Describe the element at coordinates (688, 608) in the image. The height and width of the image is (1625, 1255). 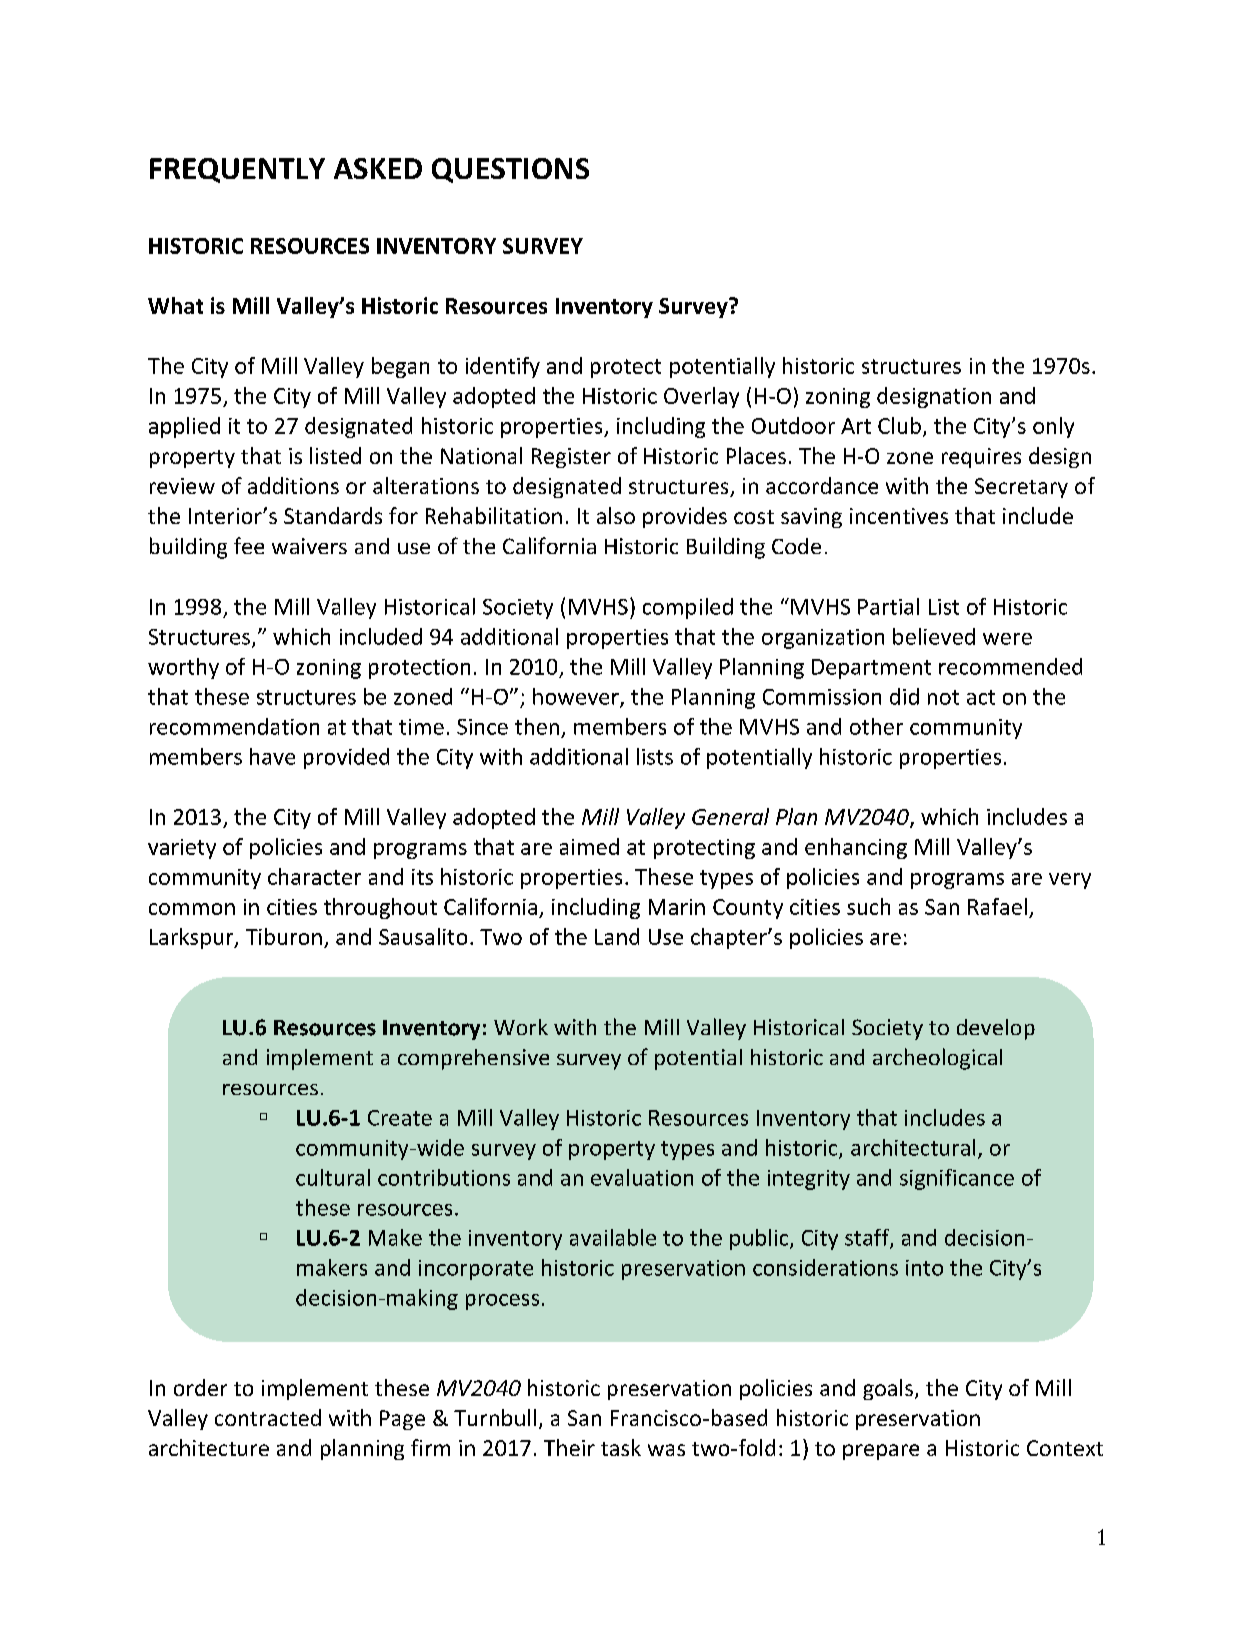
I see `compiled` at that location.
